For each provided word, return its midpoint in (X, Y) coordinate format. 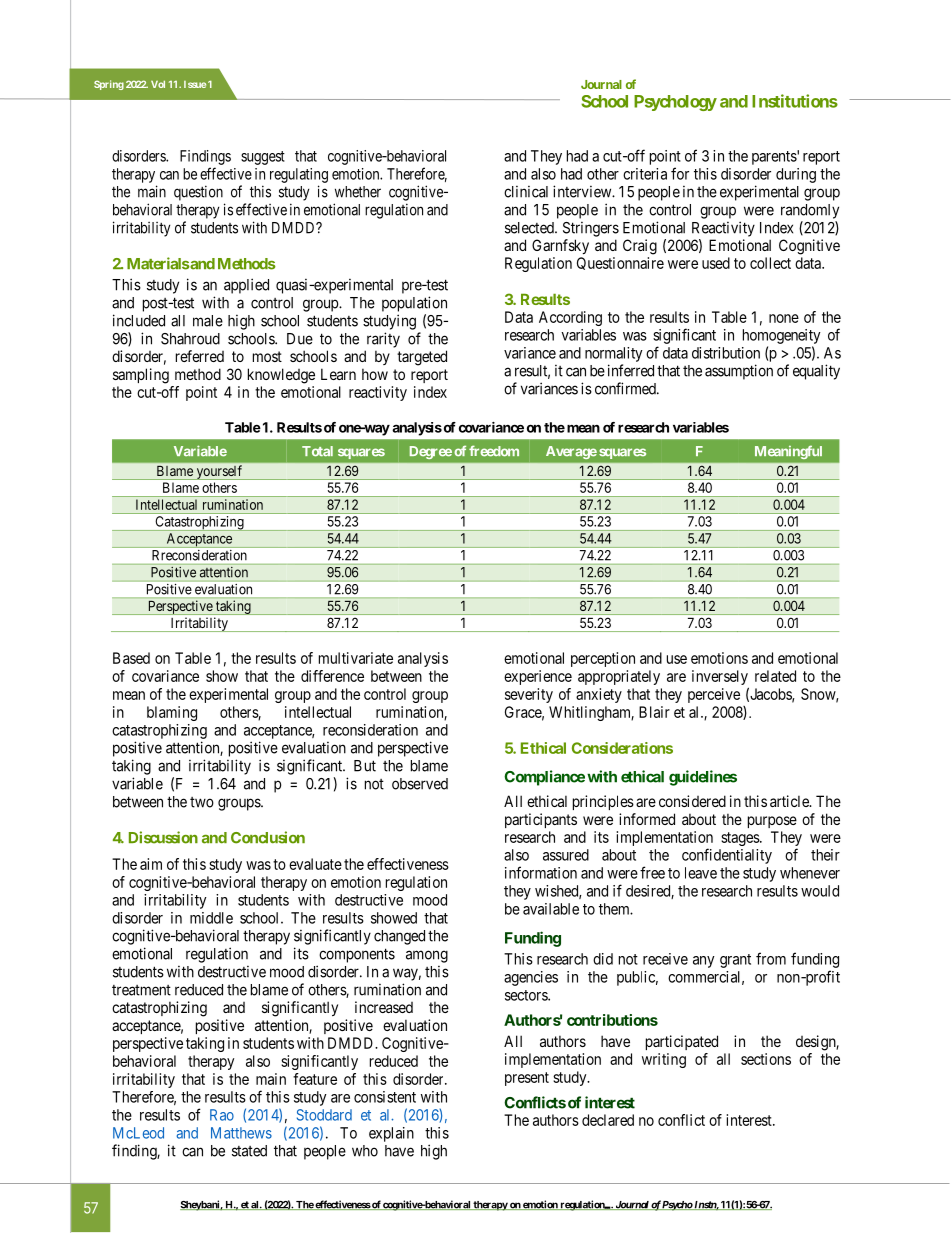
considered (692, 801)
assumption (739, 372)
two (202, 802)
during (796, 175)
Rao (222, 1115)
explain (391, 1134)
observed (420, 784)
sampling (141, 376)
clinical (526, 192)
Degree (431, 452)
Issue (195, 84)
